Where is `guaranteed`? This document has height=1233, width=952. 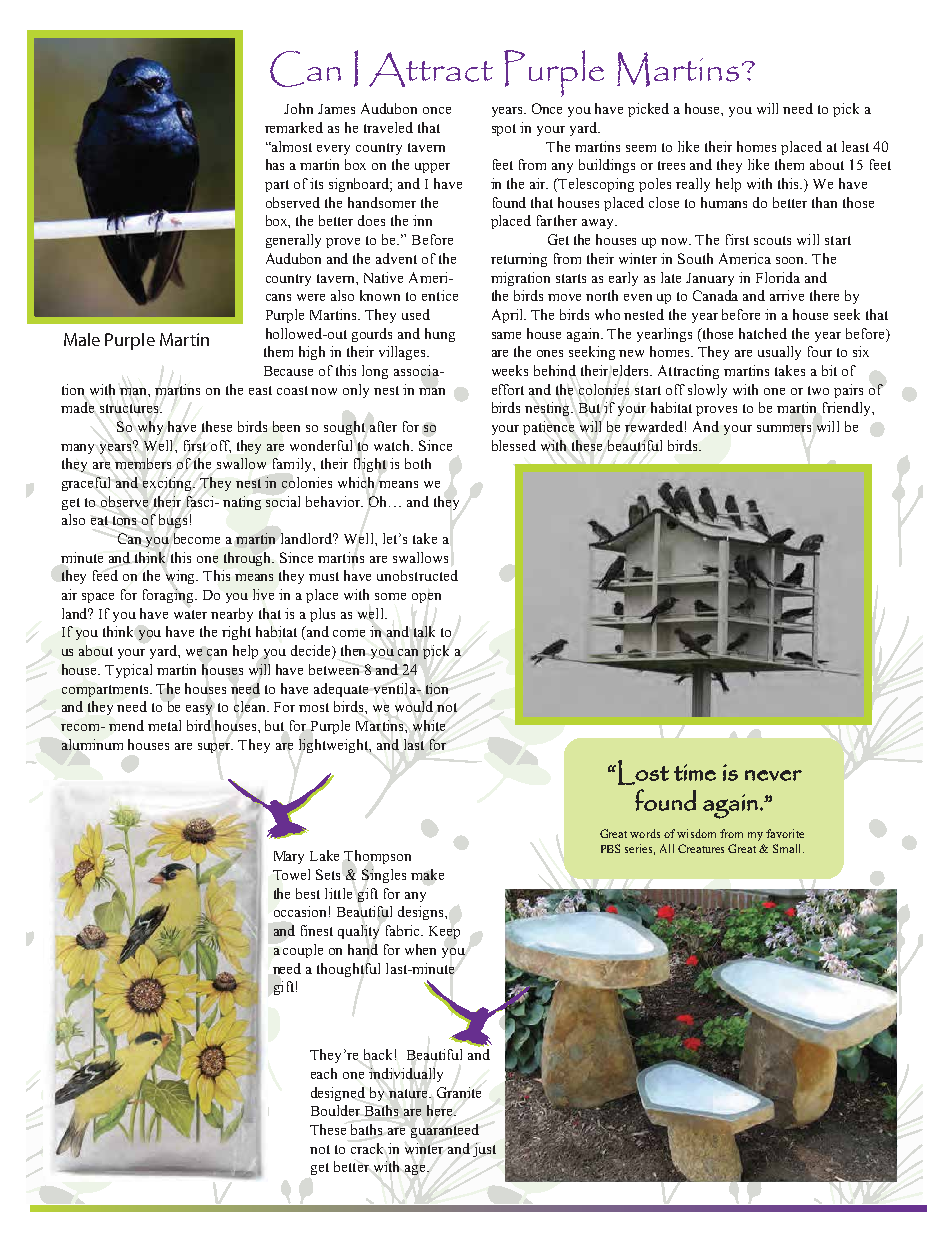 guaranteed is located at coordinates (445, 1131).
